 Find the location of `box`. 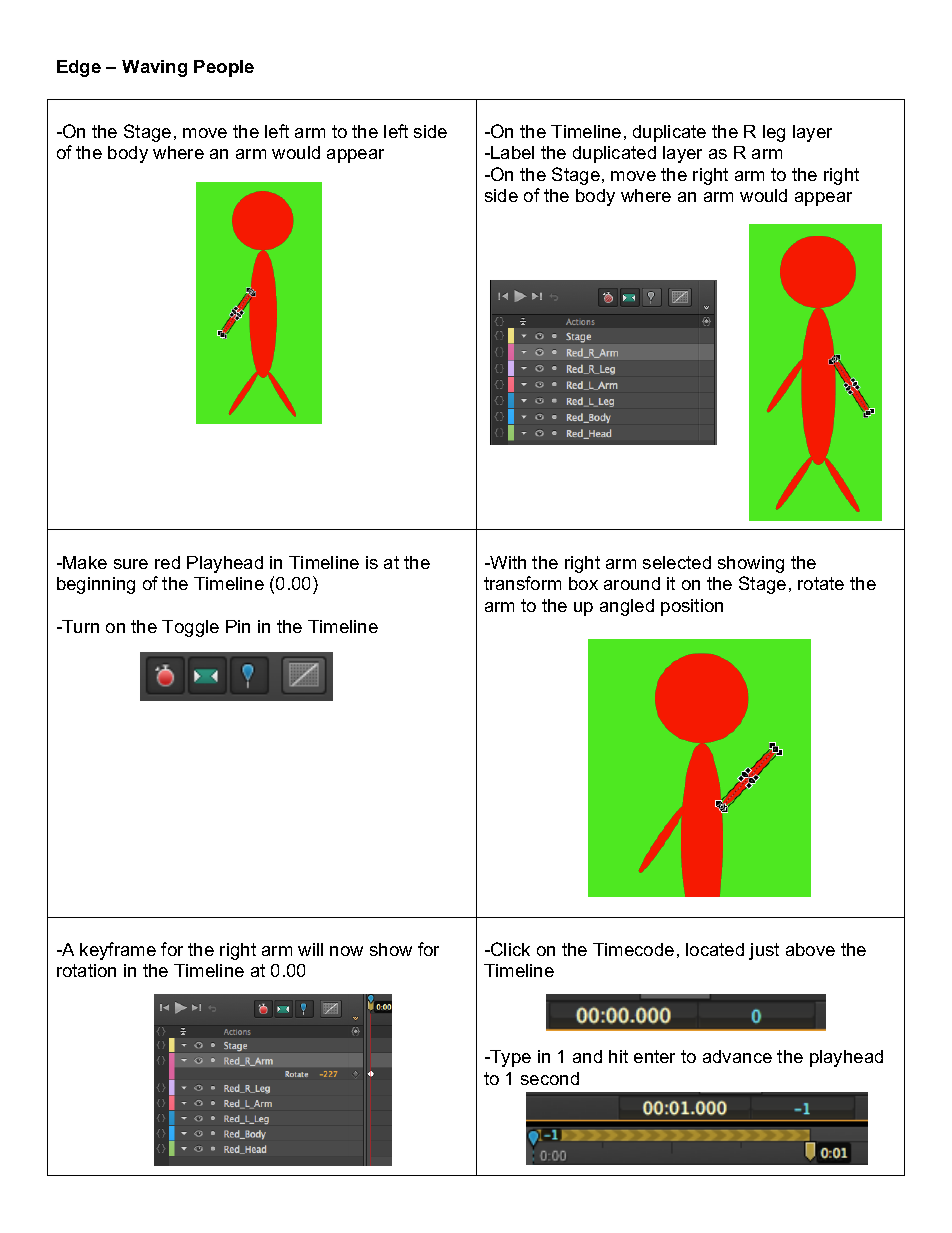

box is located at coordinates (583, 583).
